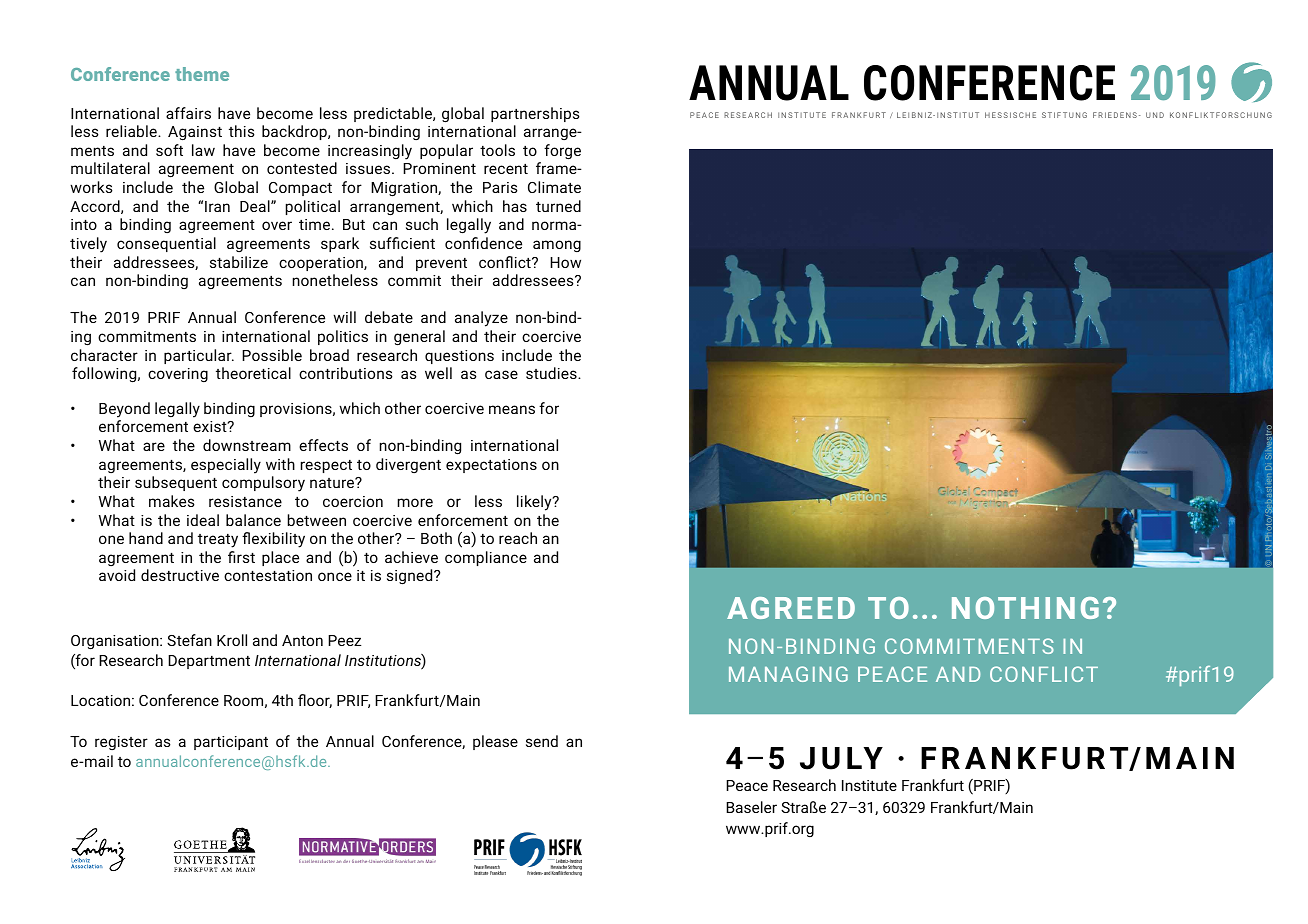 This screenshot has height=924, width=1308. I want to click on Beyond, so click(124, 410).
